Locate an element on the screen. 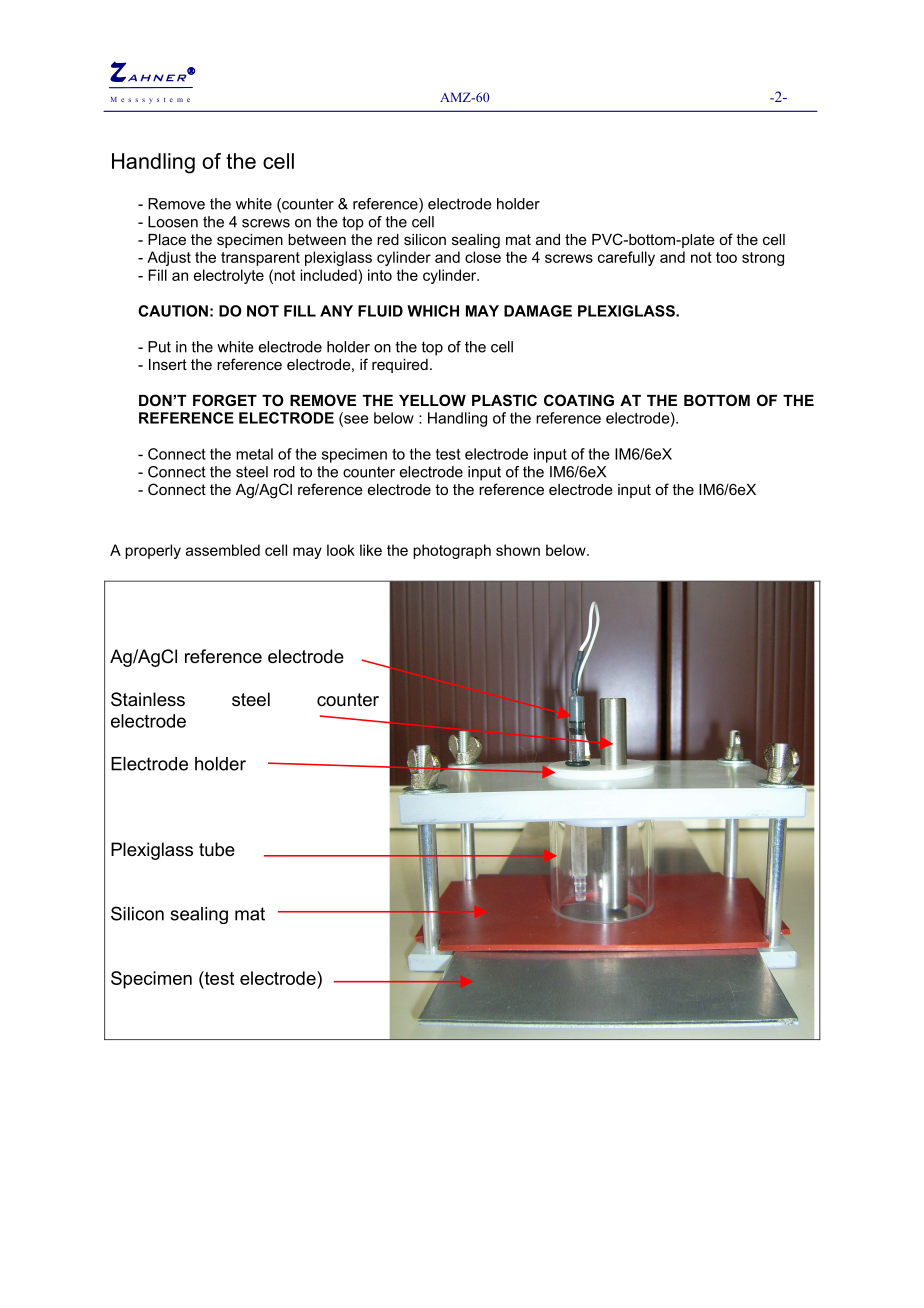 Image resolution: width=924 pixels, height=1308 pixels. look is located at coordinates (341, 550).
